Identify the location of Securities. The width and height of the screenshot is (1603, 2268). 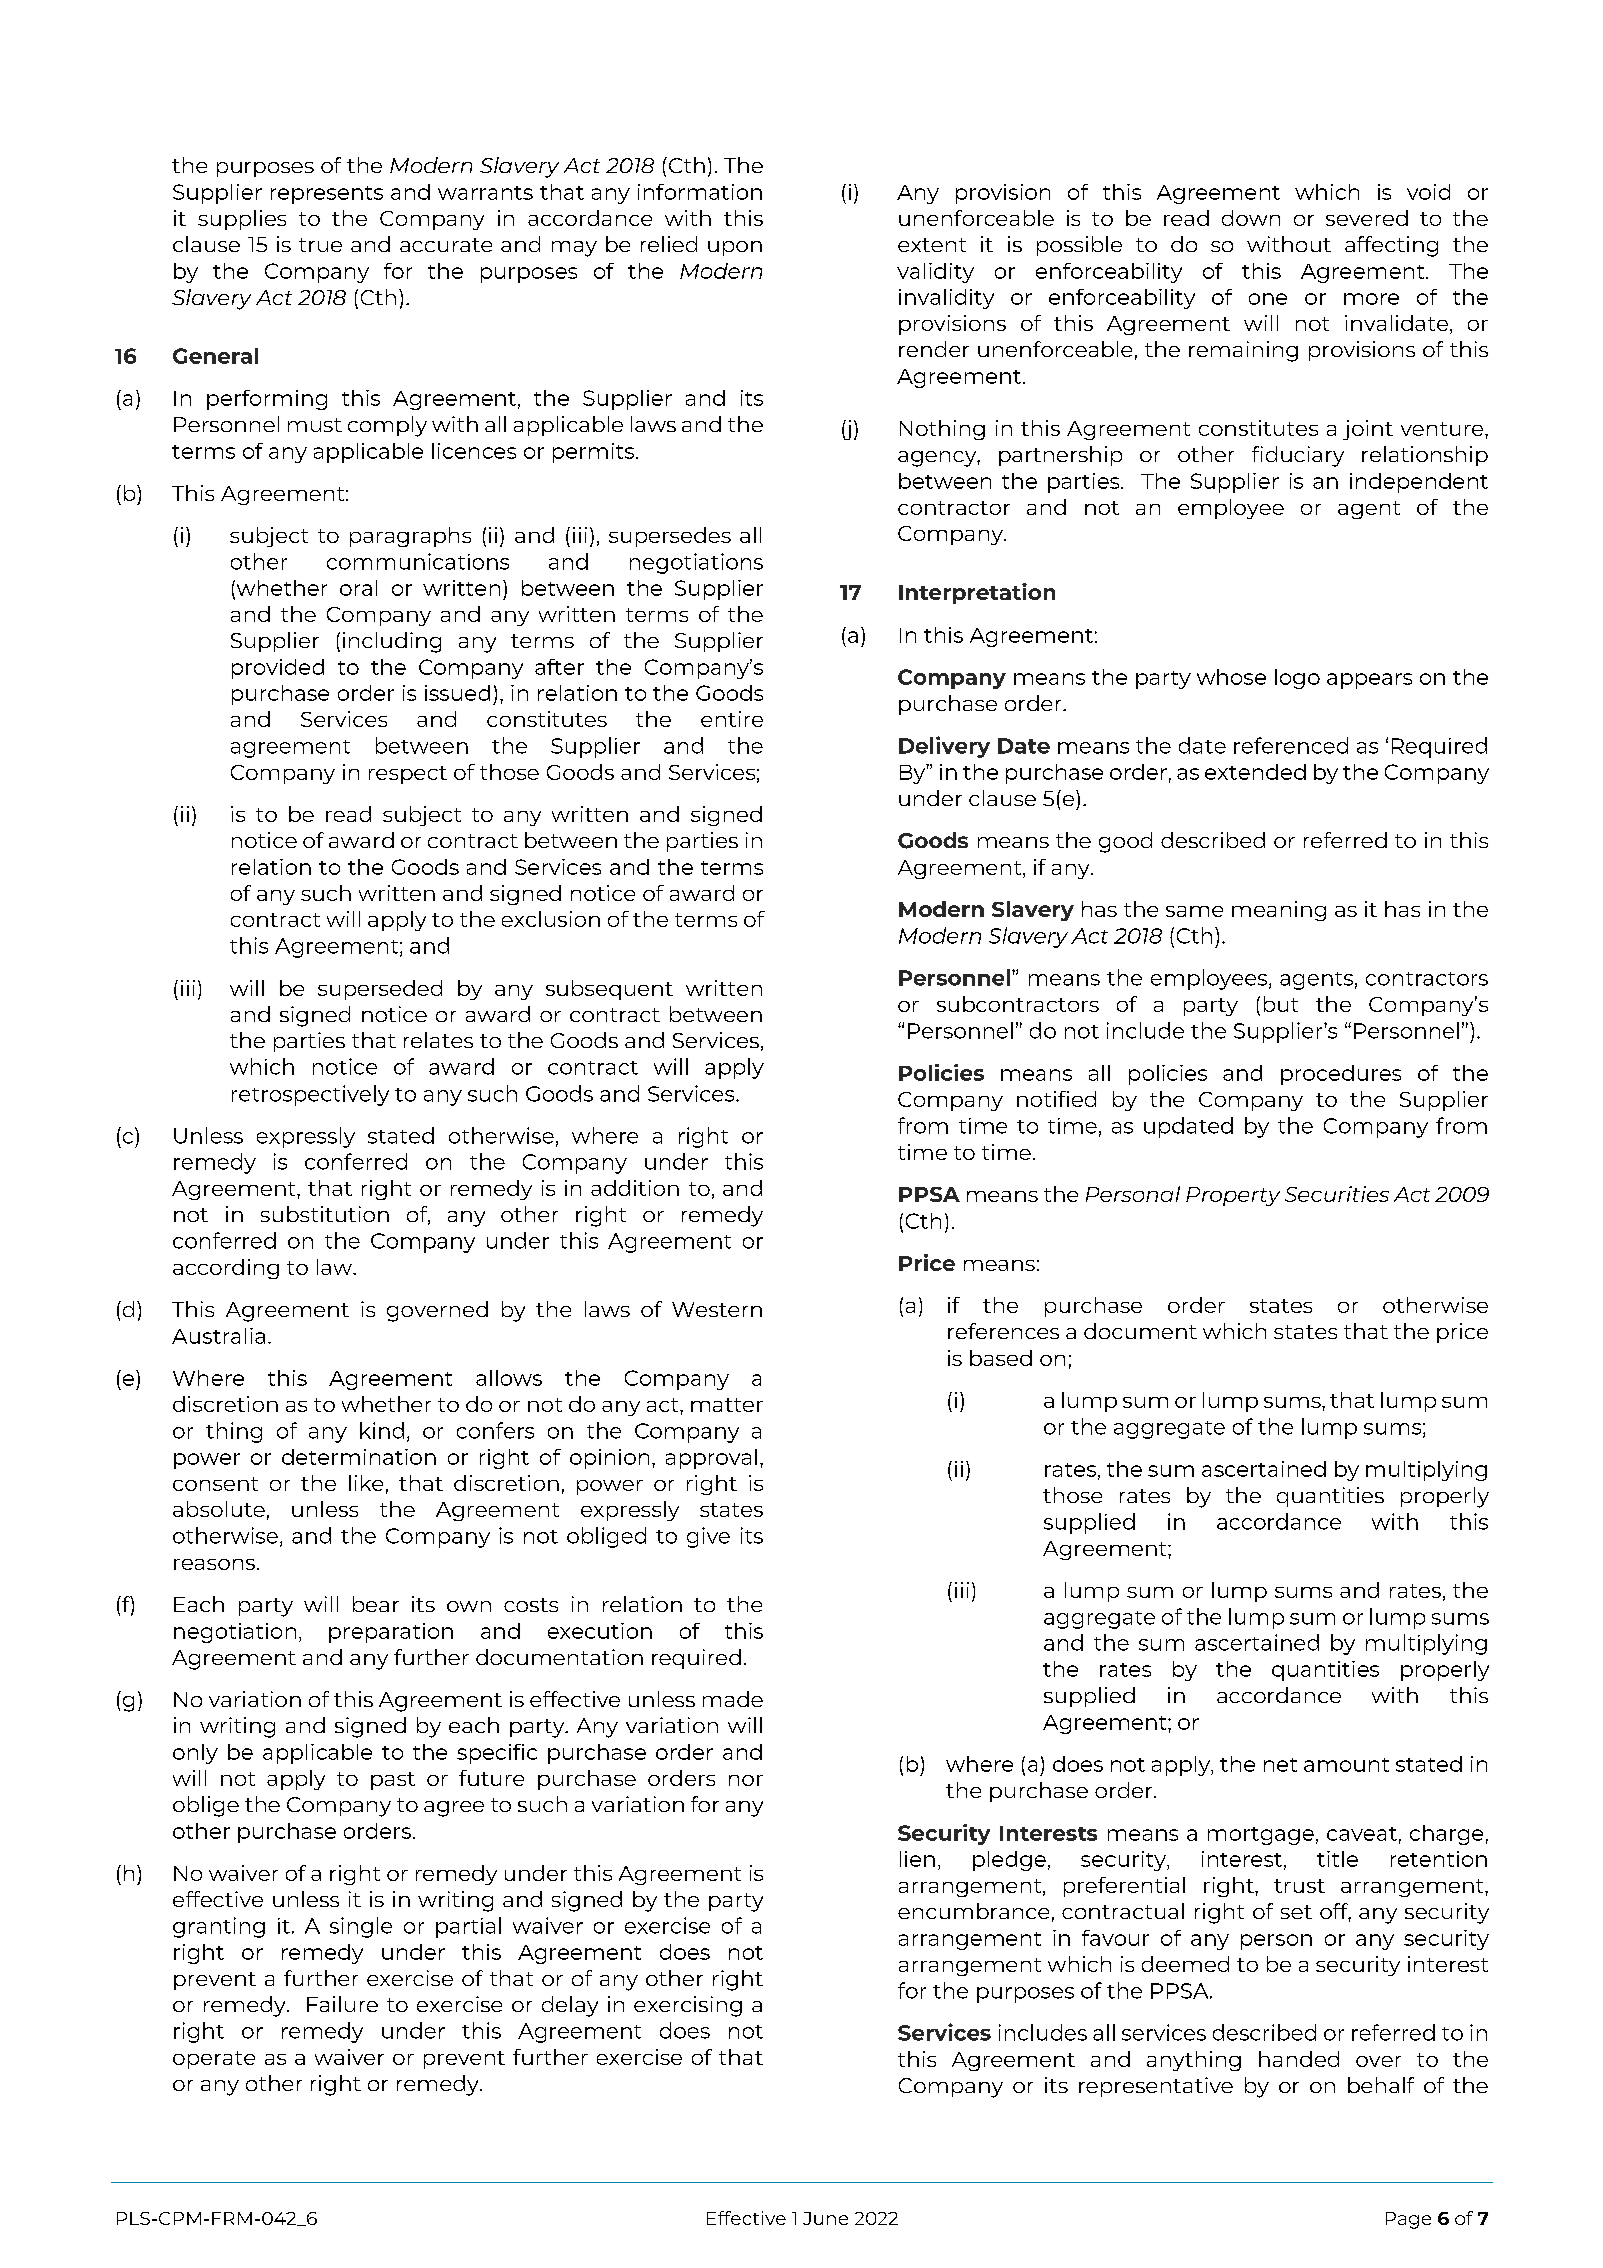
(1337, 1194).
